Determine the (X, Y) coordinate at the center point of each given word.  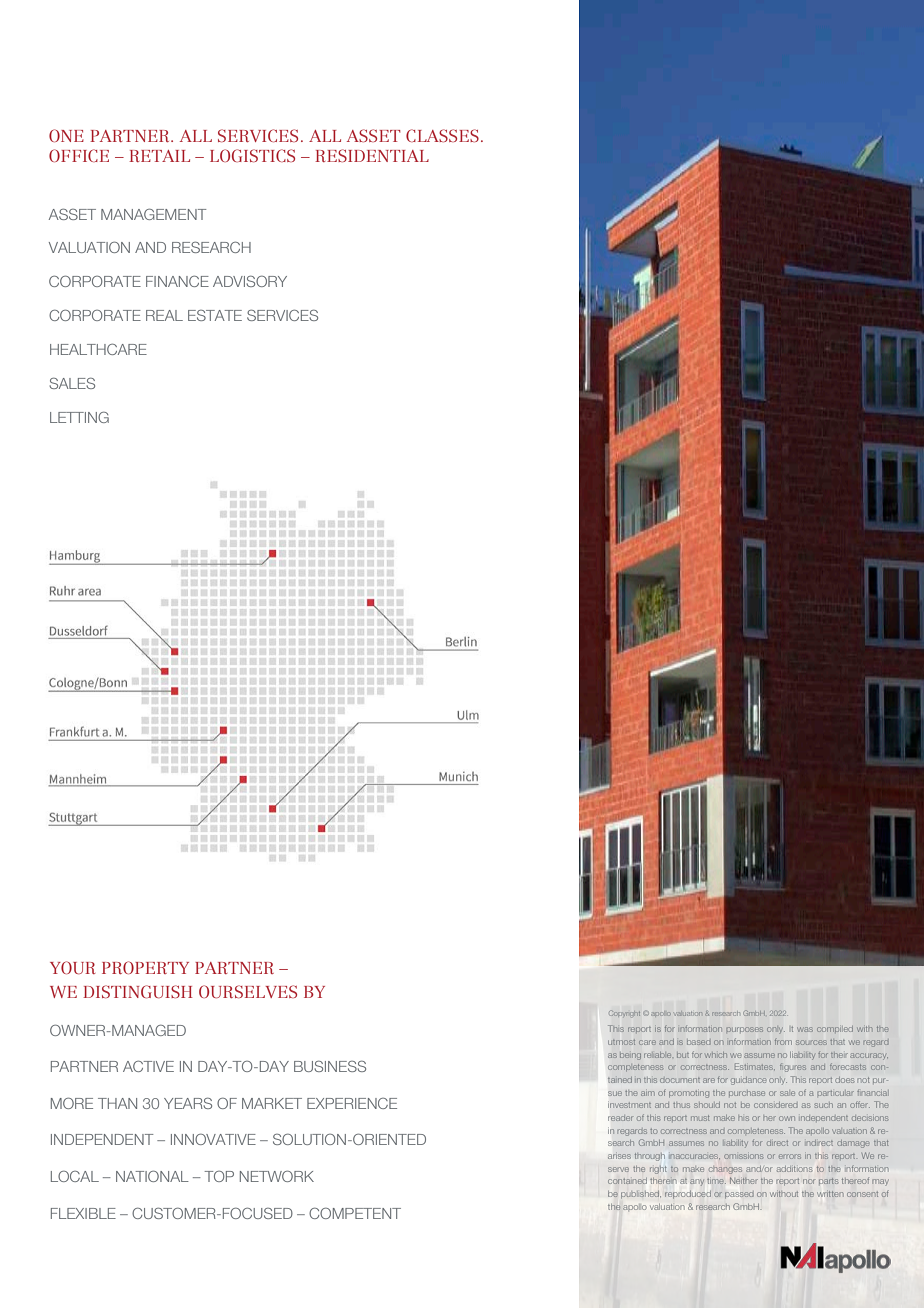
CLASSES (442, 135)
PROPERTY (145, 967)
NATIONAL (152, 1176)
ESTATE (215, 315)
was (805, 1029)
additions (794, 1169)
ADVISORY (250, 281)
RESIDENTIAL (372, 155)
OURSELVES (248, 991)
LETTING (79, 417)
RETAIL (159, 156)
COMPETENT (355, 1213)
